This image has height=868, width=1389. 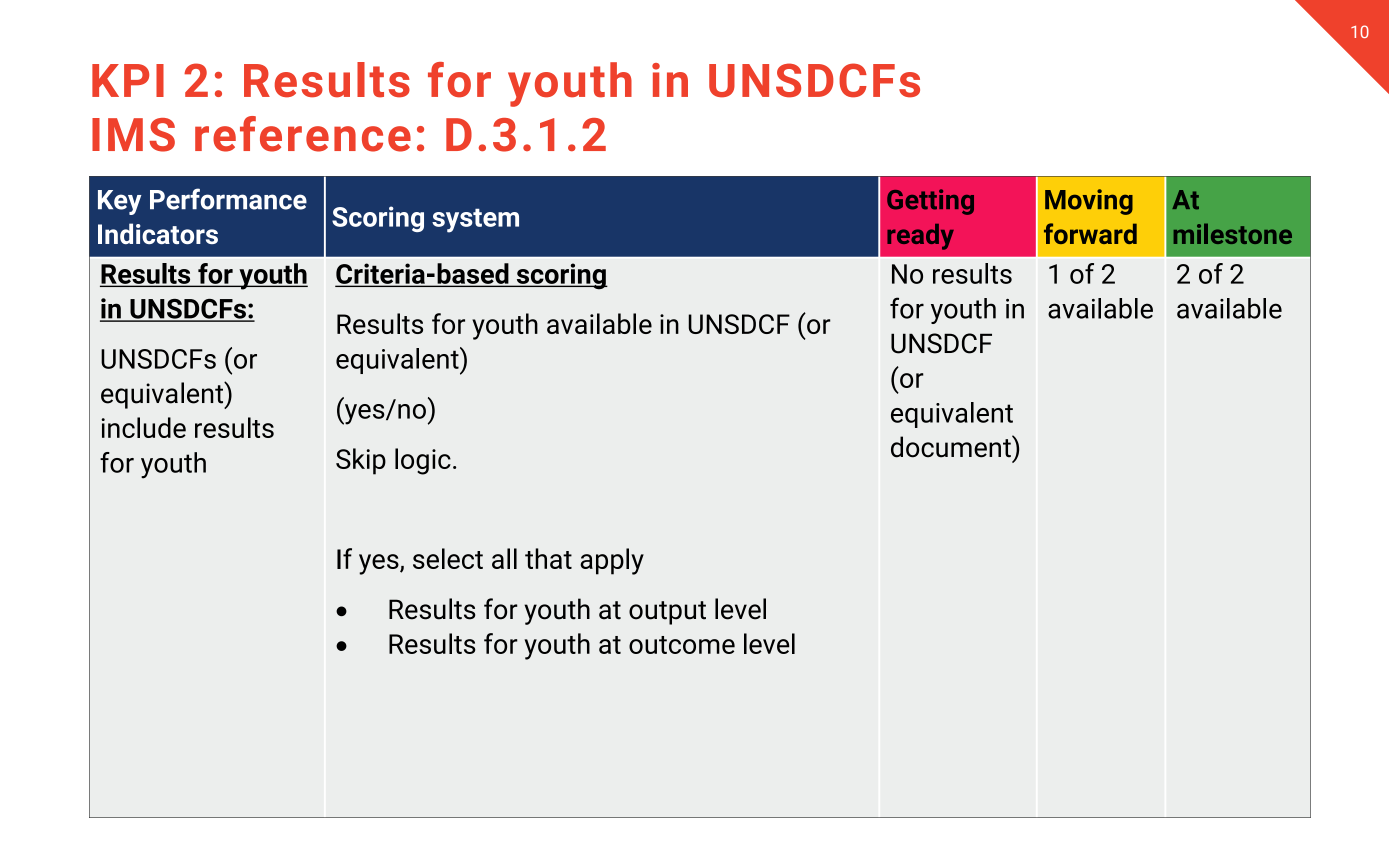 I want to click on apply, so click(x=612, y=561).
